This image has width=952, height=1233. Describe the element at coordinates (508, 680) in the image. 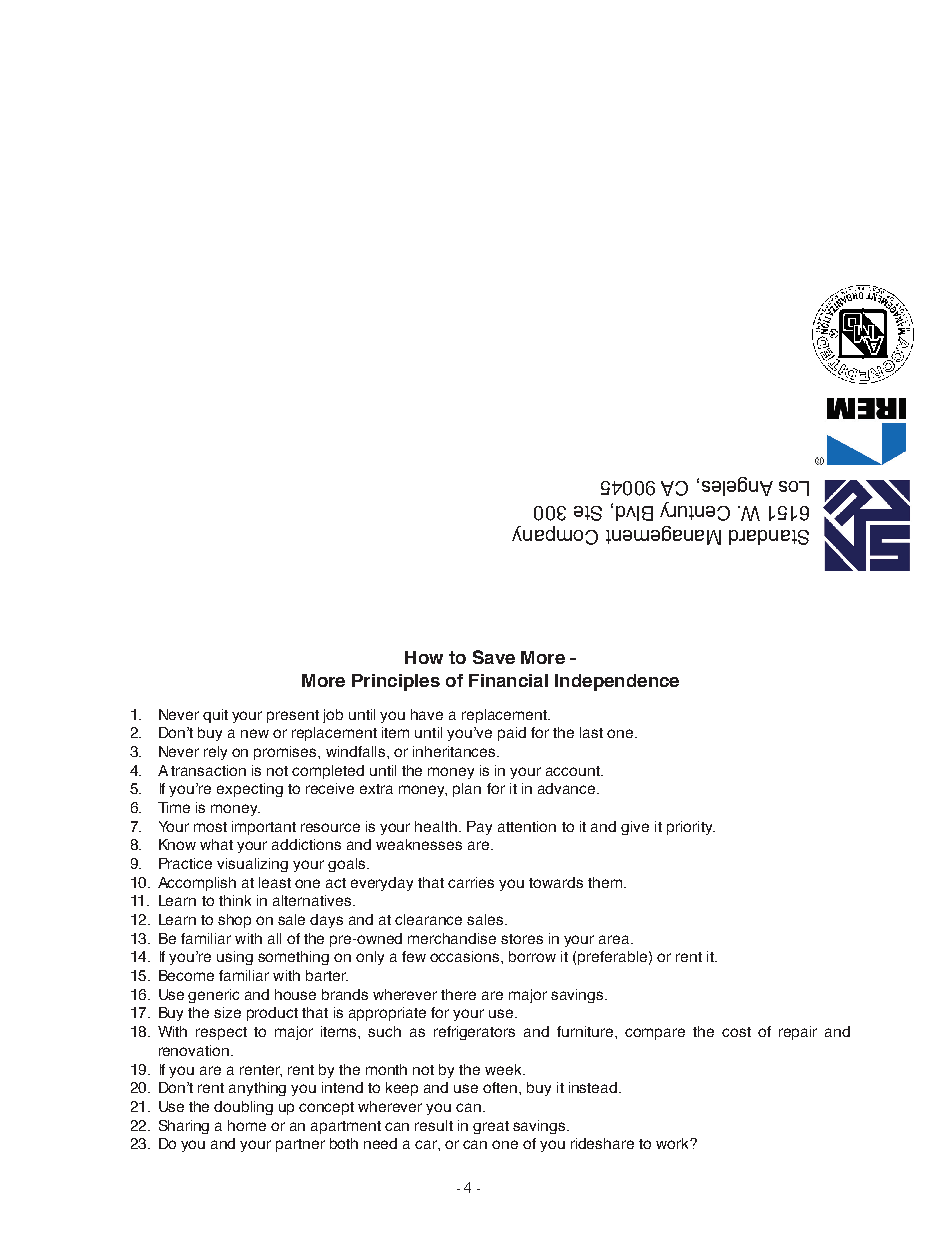

I see `Financial` at that location.
